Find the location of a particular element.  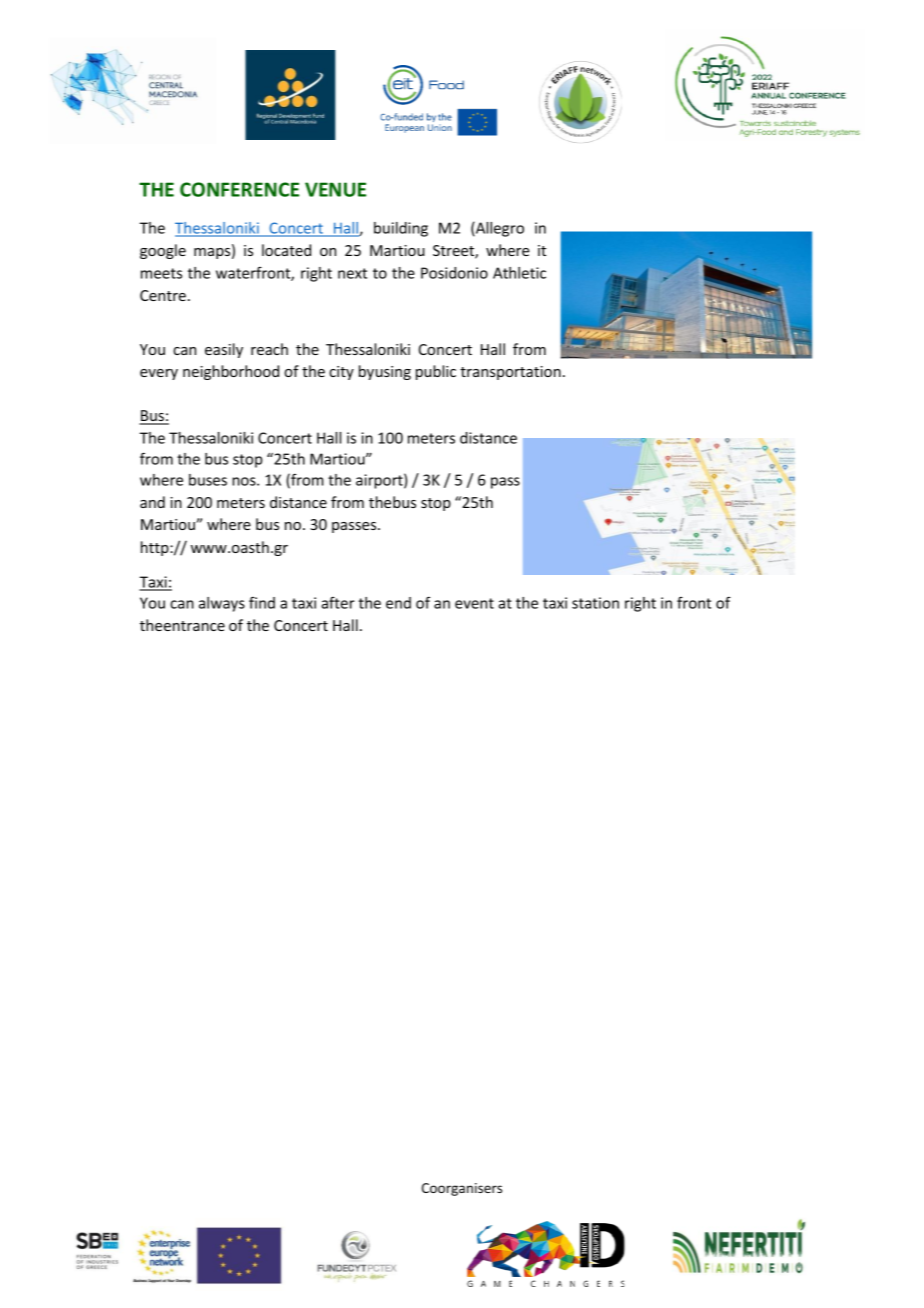

transportation is located at coordinates (510, 373).
